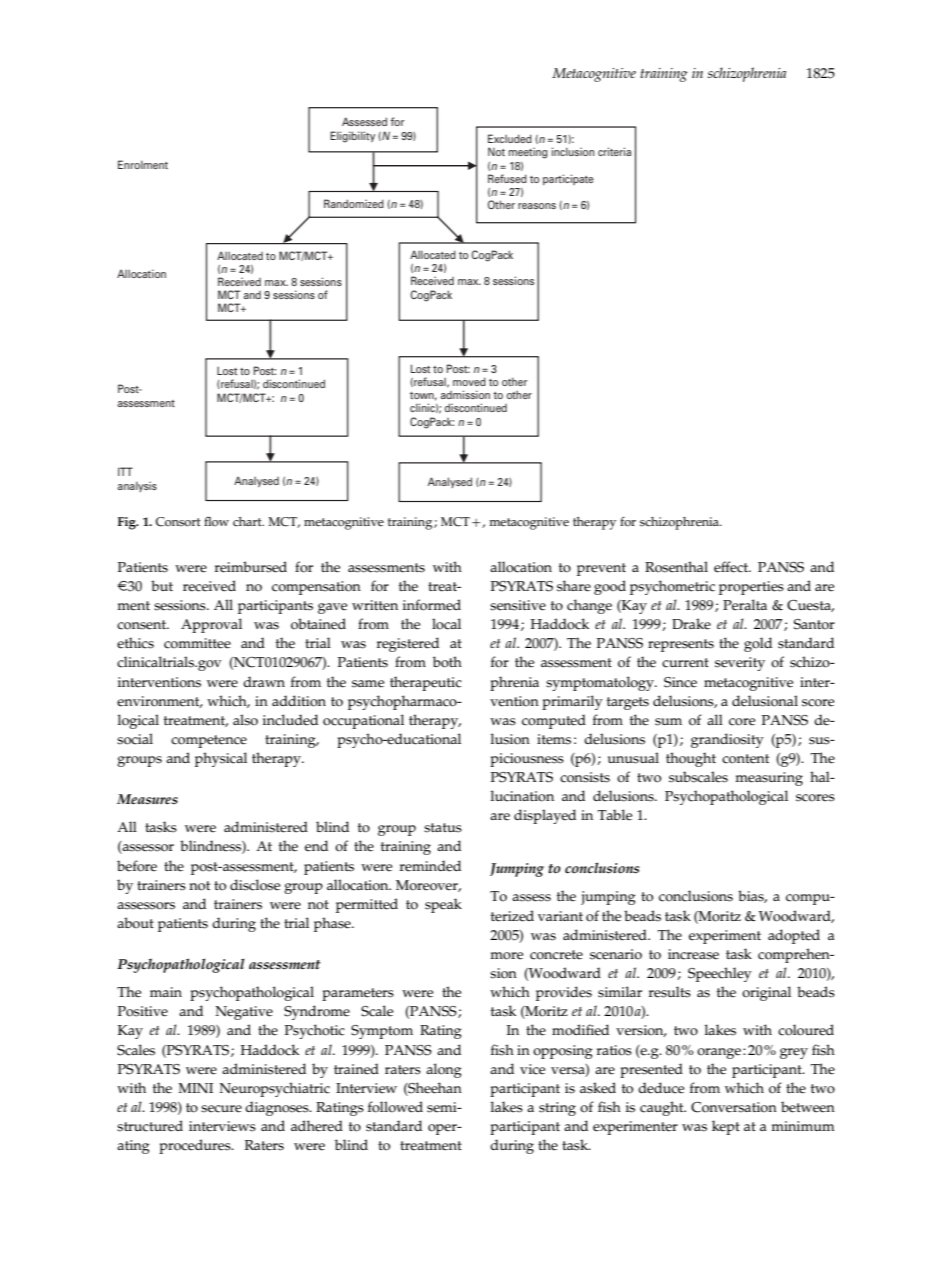 The image size is (952, 1271). I want to click on along, so click(444, 1070).
